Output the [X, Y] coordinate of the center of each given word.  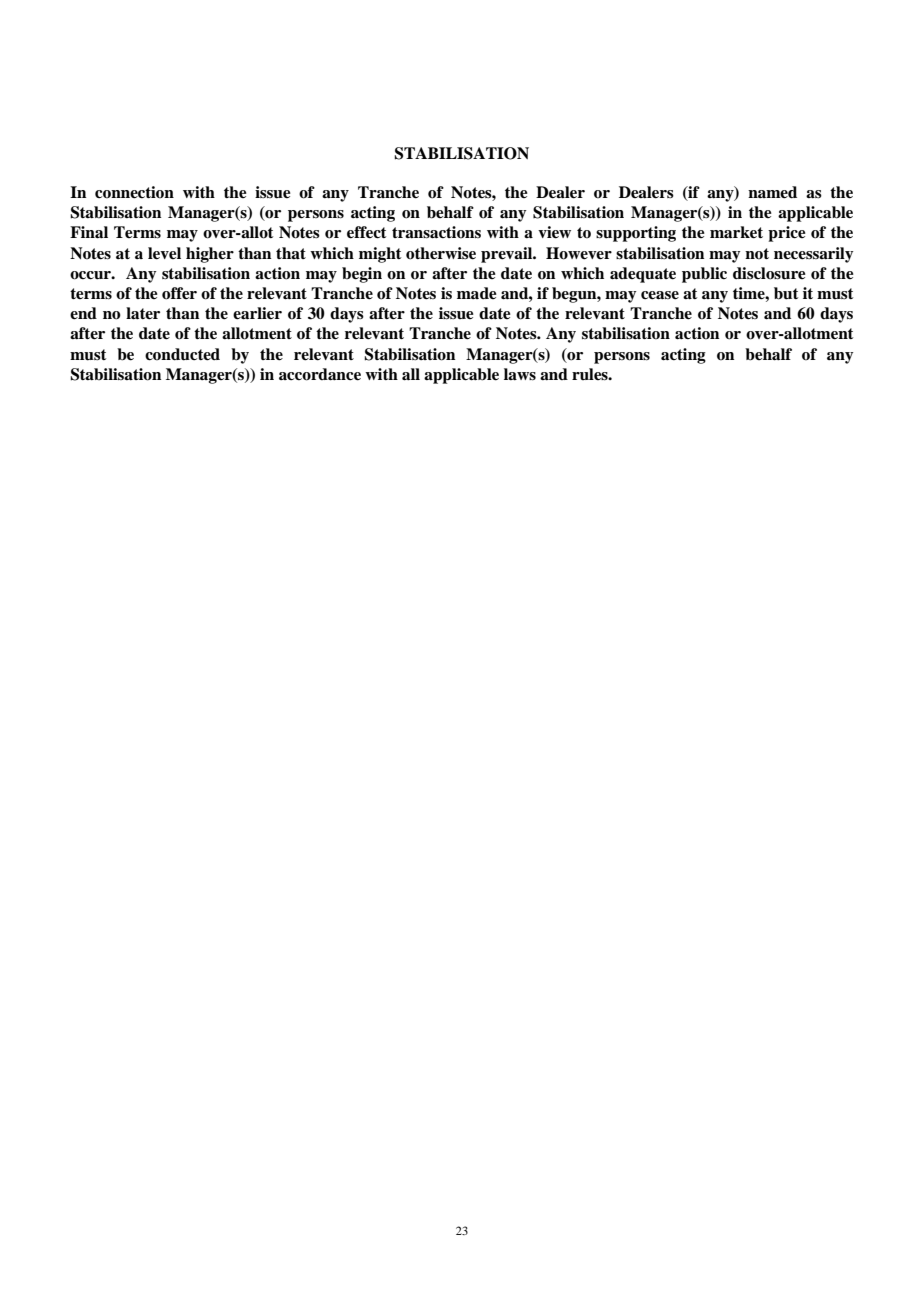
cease [660, 295]
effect [366, 232]
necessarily [813, 255]
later [143, 313]
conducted [182, 354]
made [477, 293]
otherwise [441, 253]
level [164, 253]
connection [134, 192]
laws [520, 374]
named [772, 192]
